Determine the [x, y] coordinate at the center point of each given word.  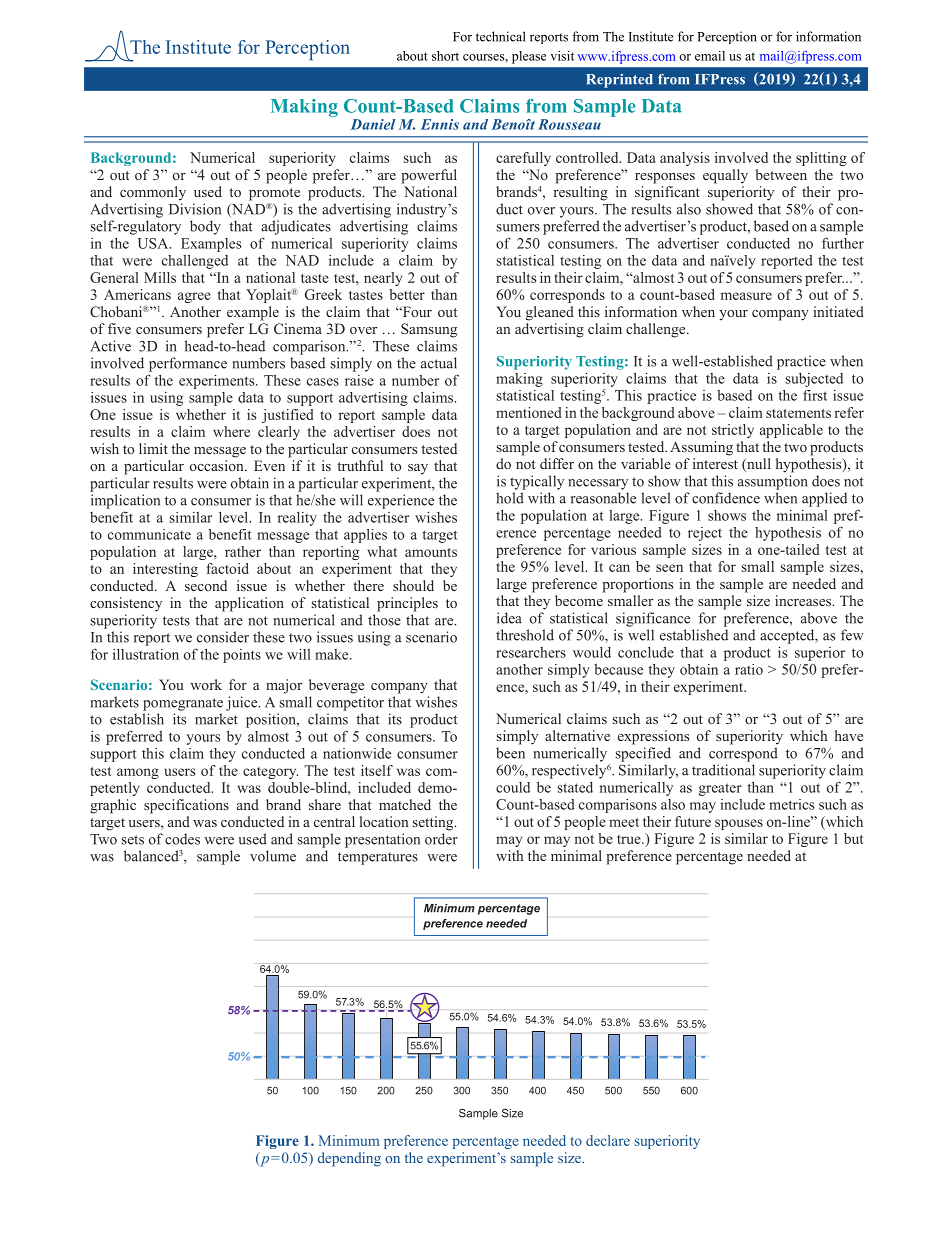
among [138, 773]
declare [608, 1140]
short [445, 56]
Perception [727, 37]
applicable [791, 431]
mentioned [529, 412]
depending [349, 1159]
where [231, 431]
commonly [153, 193]
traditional [723, 770]
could [513, 787]
